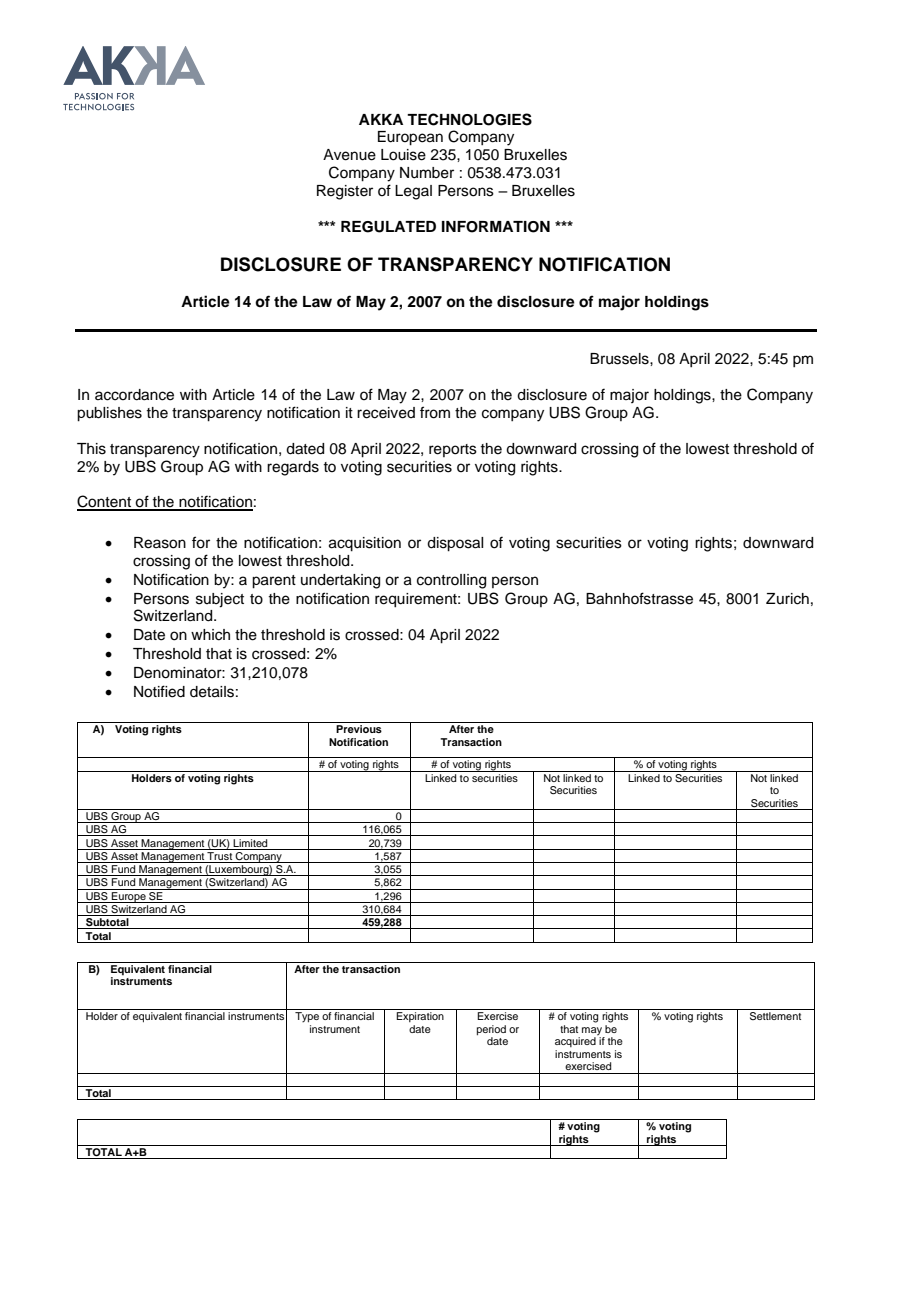 The height and width of the page is (1308, 924). I want to click on TECHNOLOGIES, so click(469, 119).
